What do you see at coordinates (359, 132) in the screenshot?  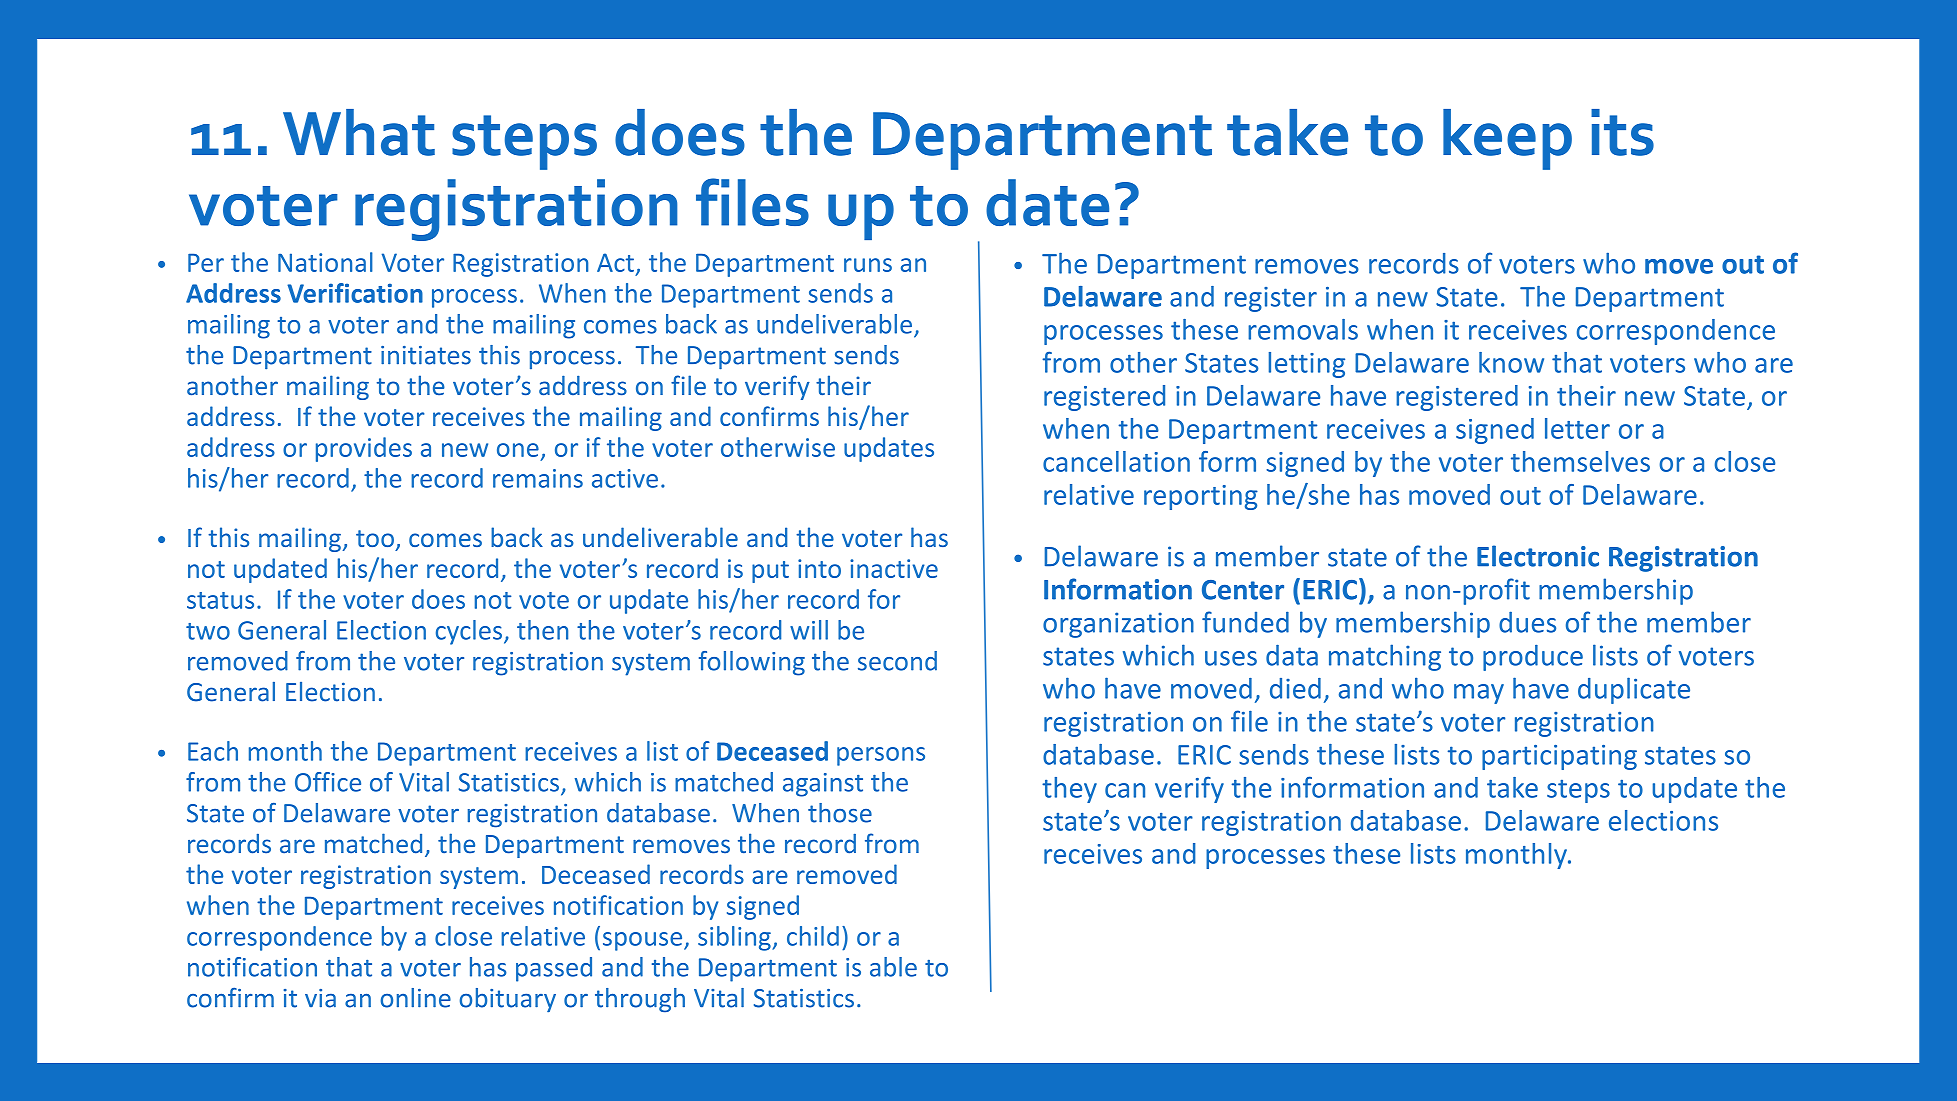 I see `What` at bounding box center [359, 132].
